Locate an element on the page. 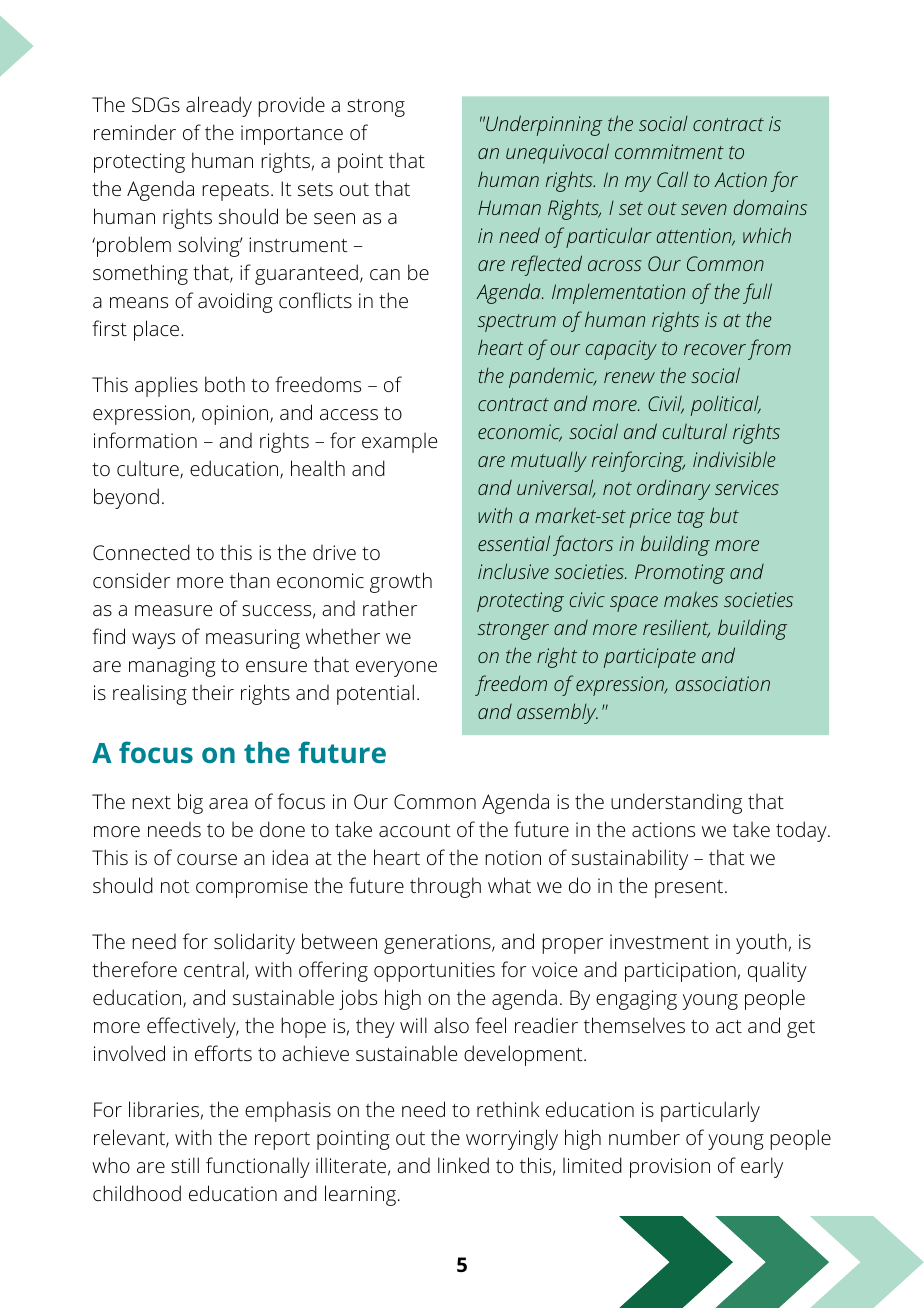 The width and height of the page is (924, 1308). everyone is located at coordinates (396, 669).
